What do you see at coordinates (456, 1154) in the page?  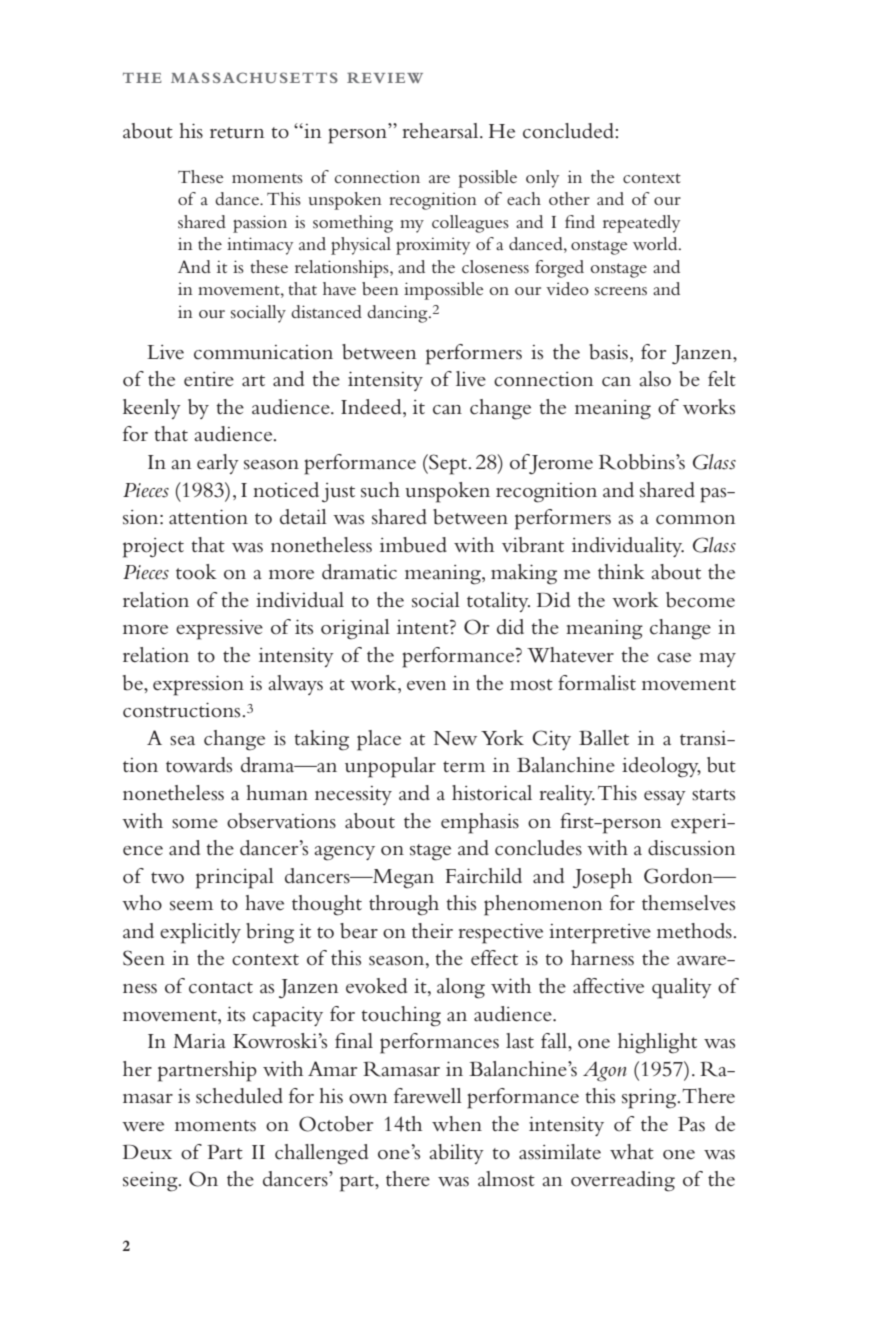 I see `ability` at bounding box center [456, 1154].
